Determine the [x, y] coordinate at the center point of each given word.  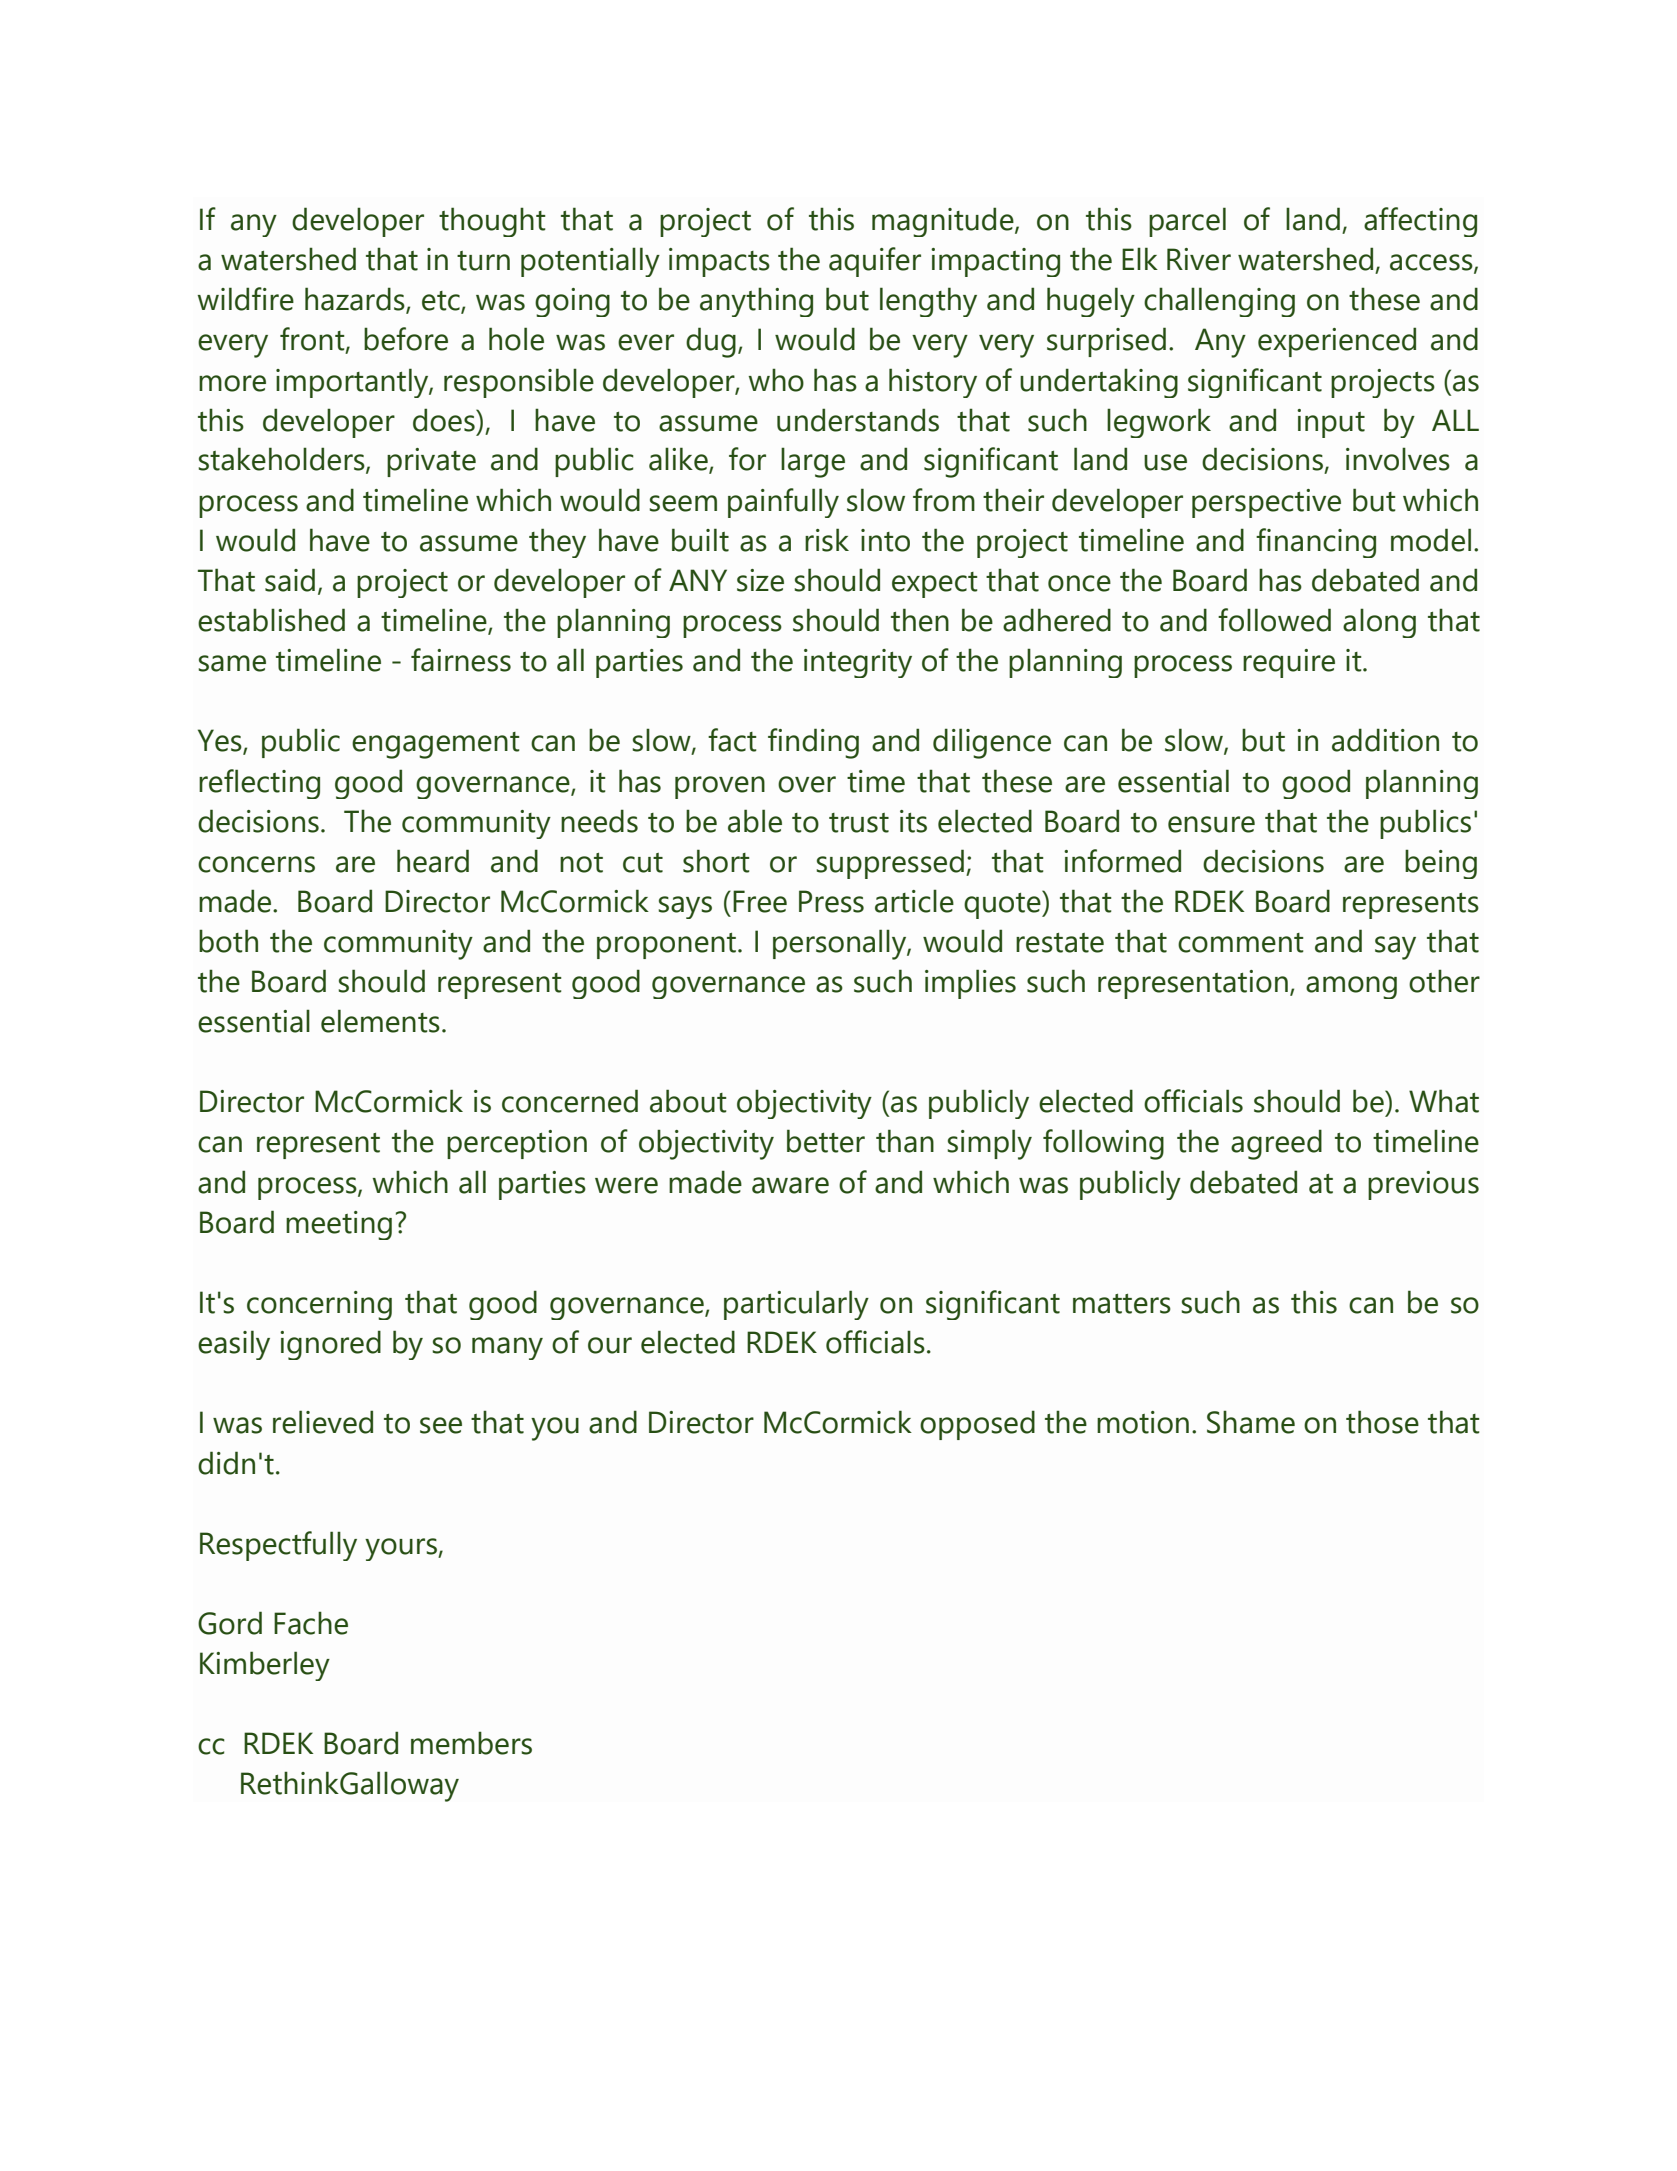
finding [813, 743]
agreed [1276, 1144]
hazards [356, 300]
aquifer [875, 262]
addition [1385, 740]
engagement [436, 745]
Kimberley [265, 1666]
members [471, 1743]
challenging [1219, 302]
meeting [339, 1225]
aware [790, 1185]
